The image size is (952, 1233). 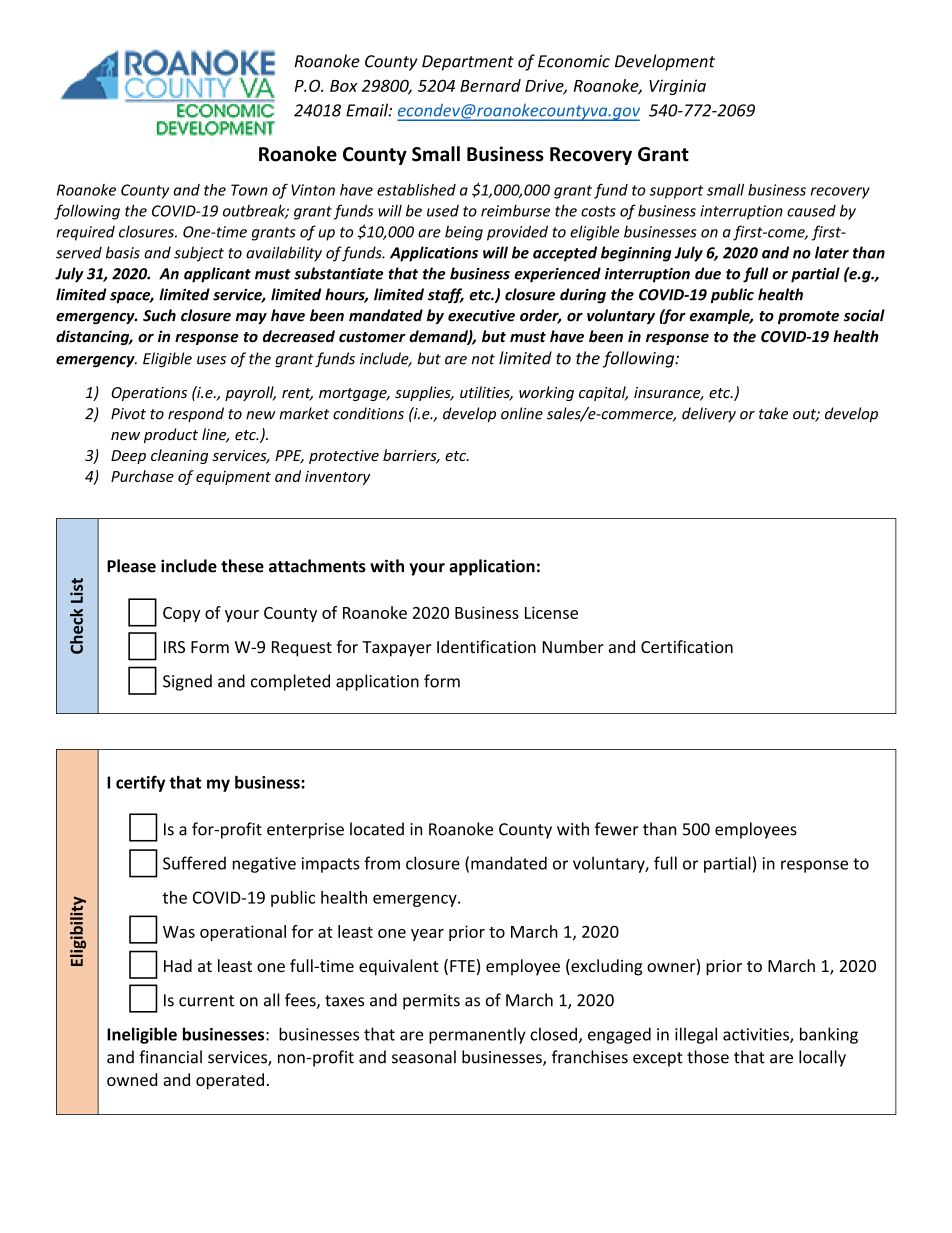 I want to click on executive, so click(x=481, y=315).
